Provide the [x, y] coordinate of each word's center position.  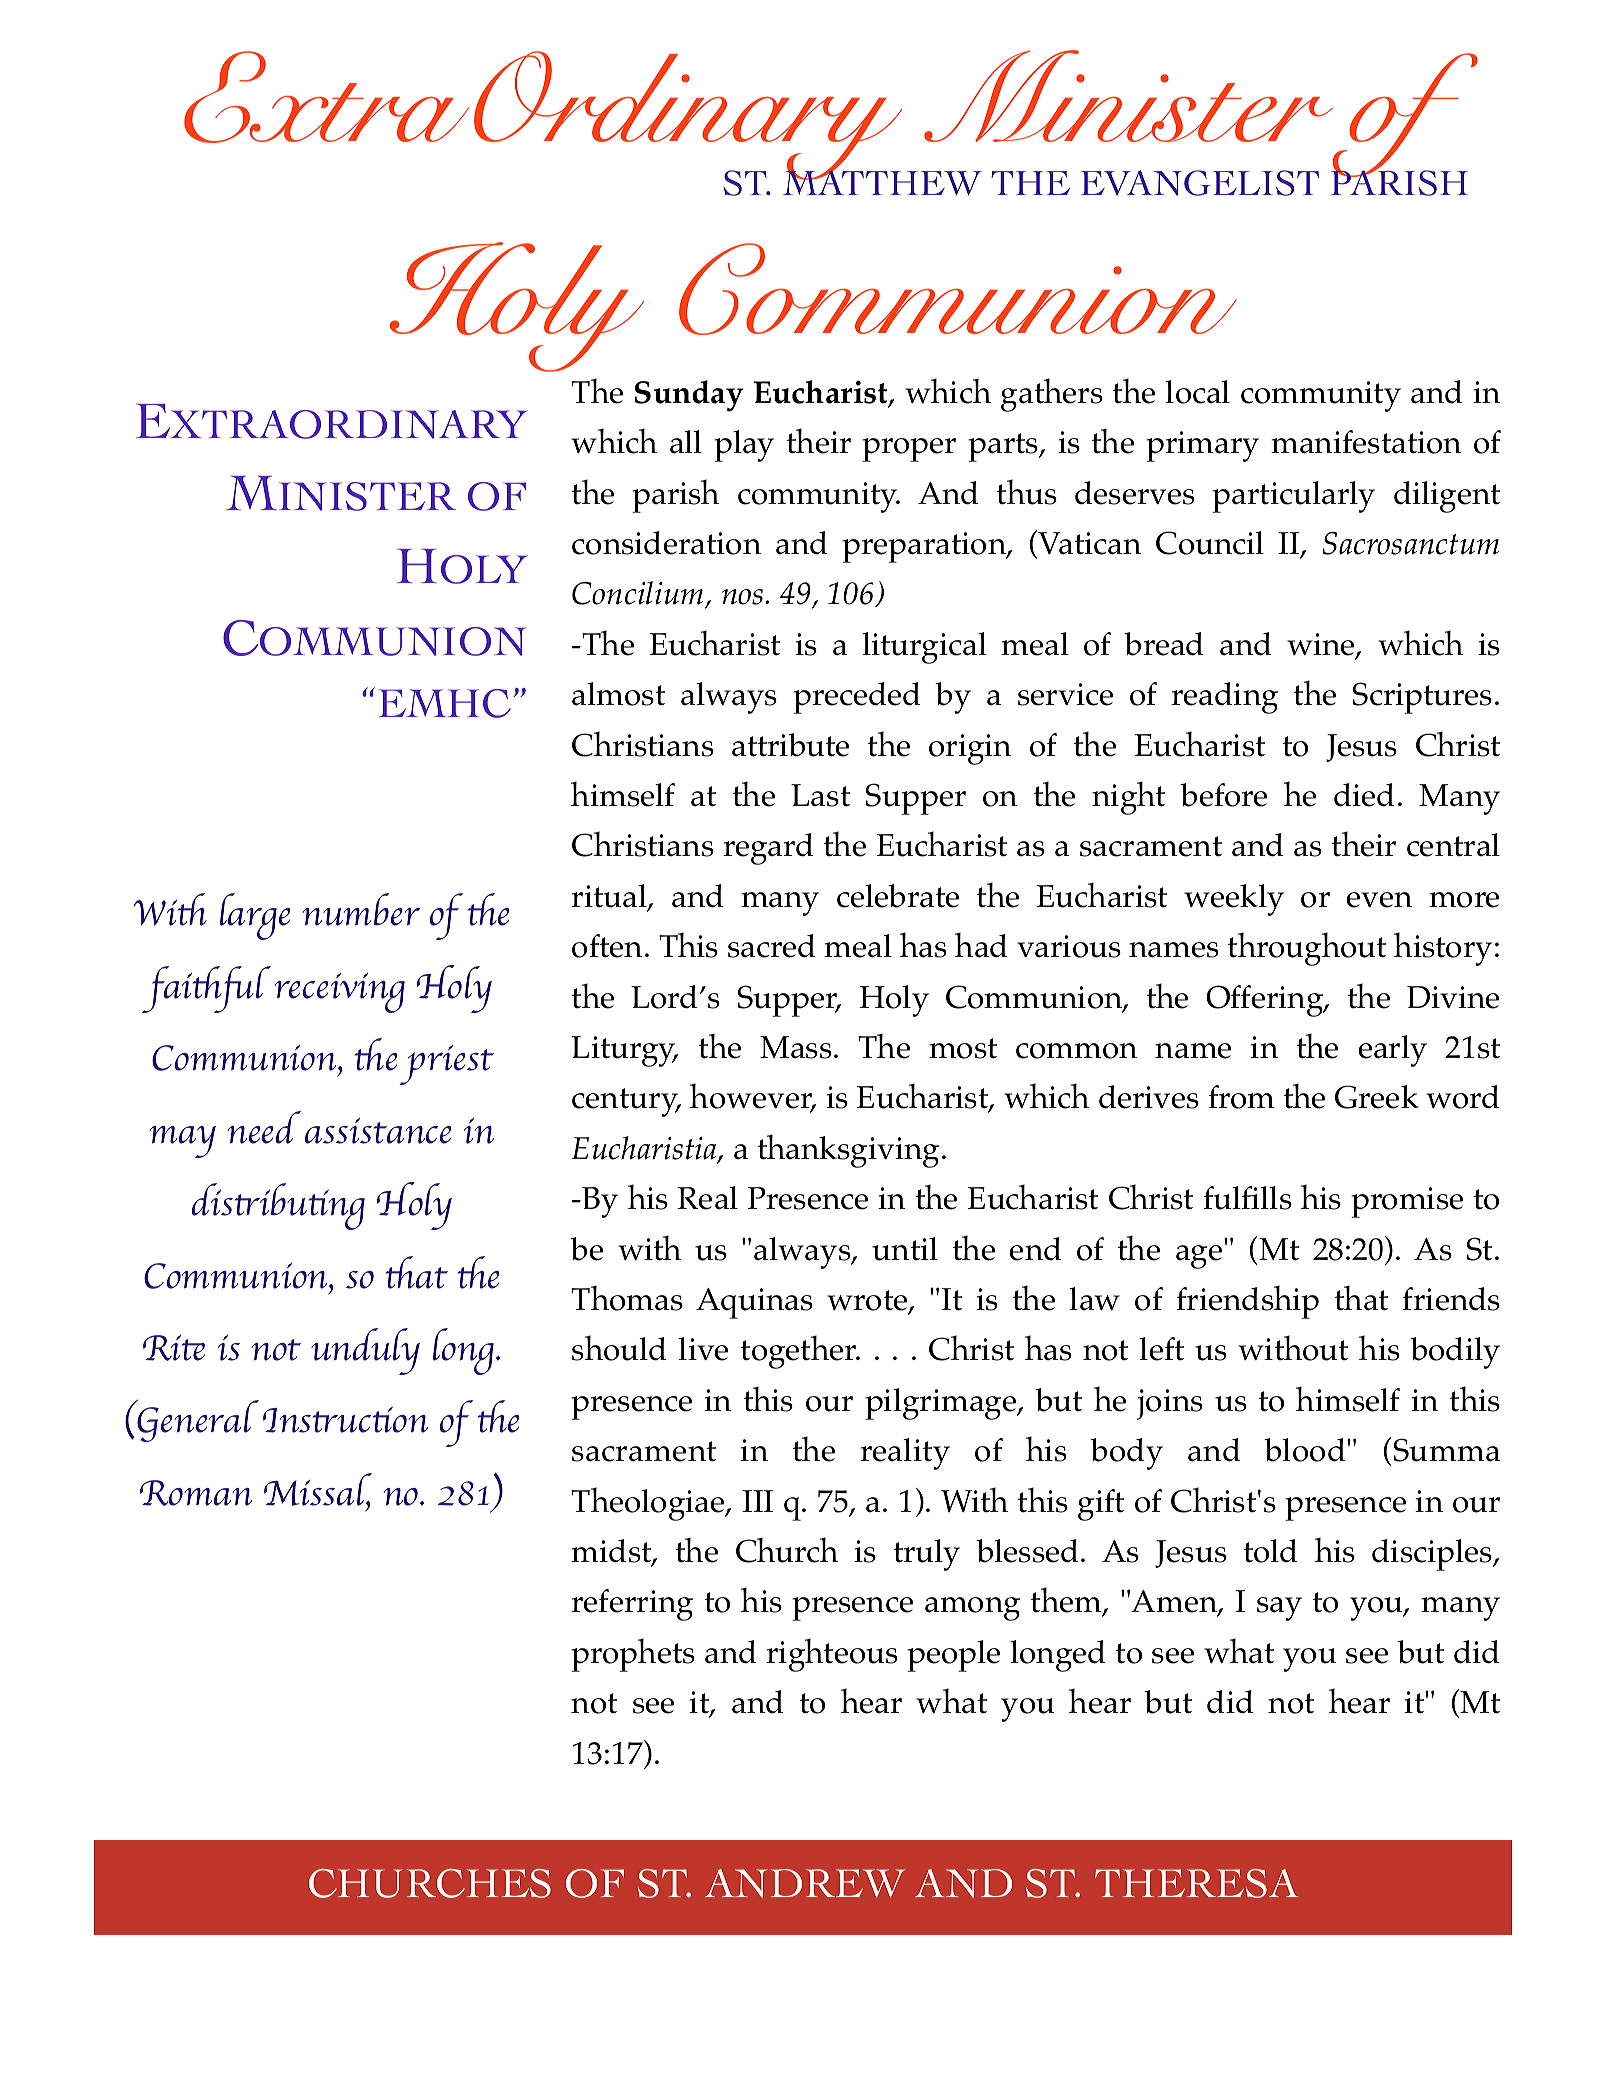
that [1361, 1298]
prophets [633, 1655]
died [1364, 795]
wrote [868, 1301]
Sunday [689, 396]
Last [820, 795]
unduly [365, 1351]
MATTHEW [882, 182]
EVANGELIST [1200, 183]
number [362, 909]
